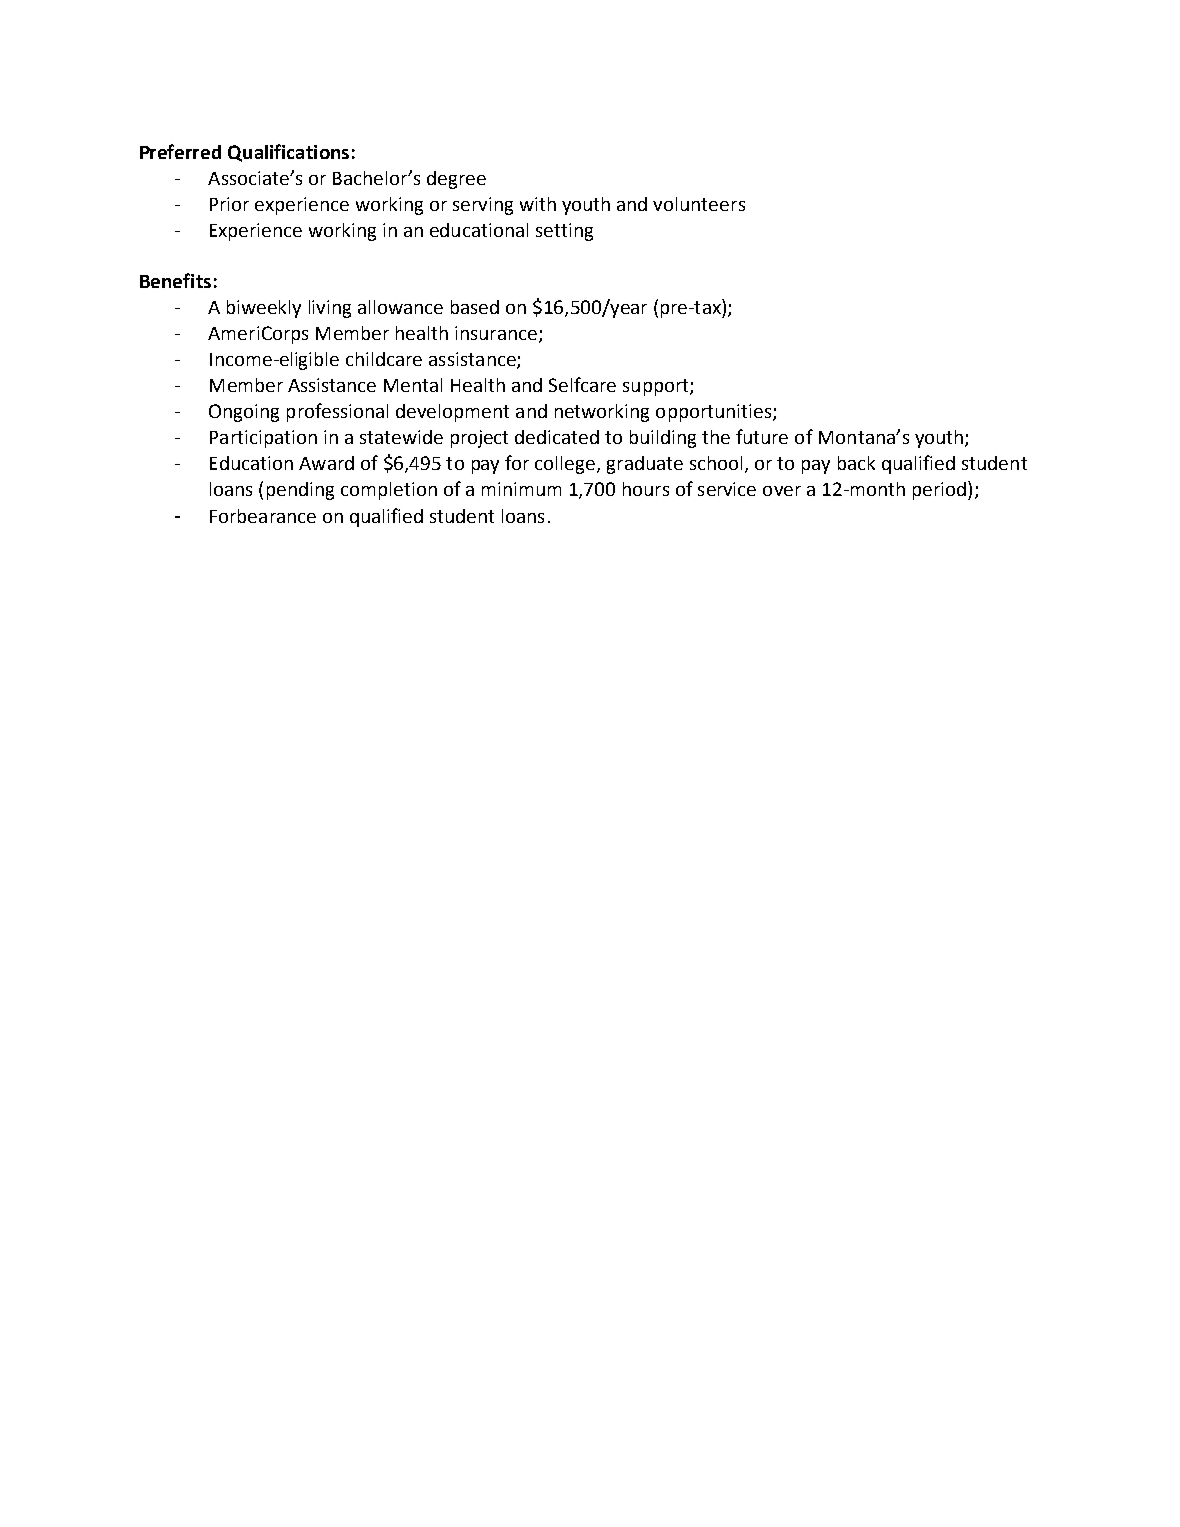 The height and width of the document is (1527, 1180). Describe the element at coordinates (456, 180) in the document. I see `degree` at that location.
